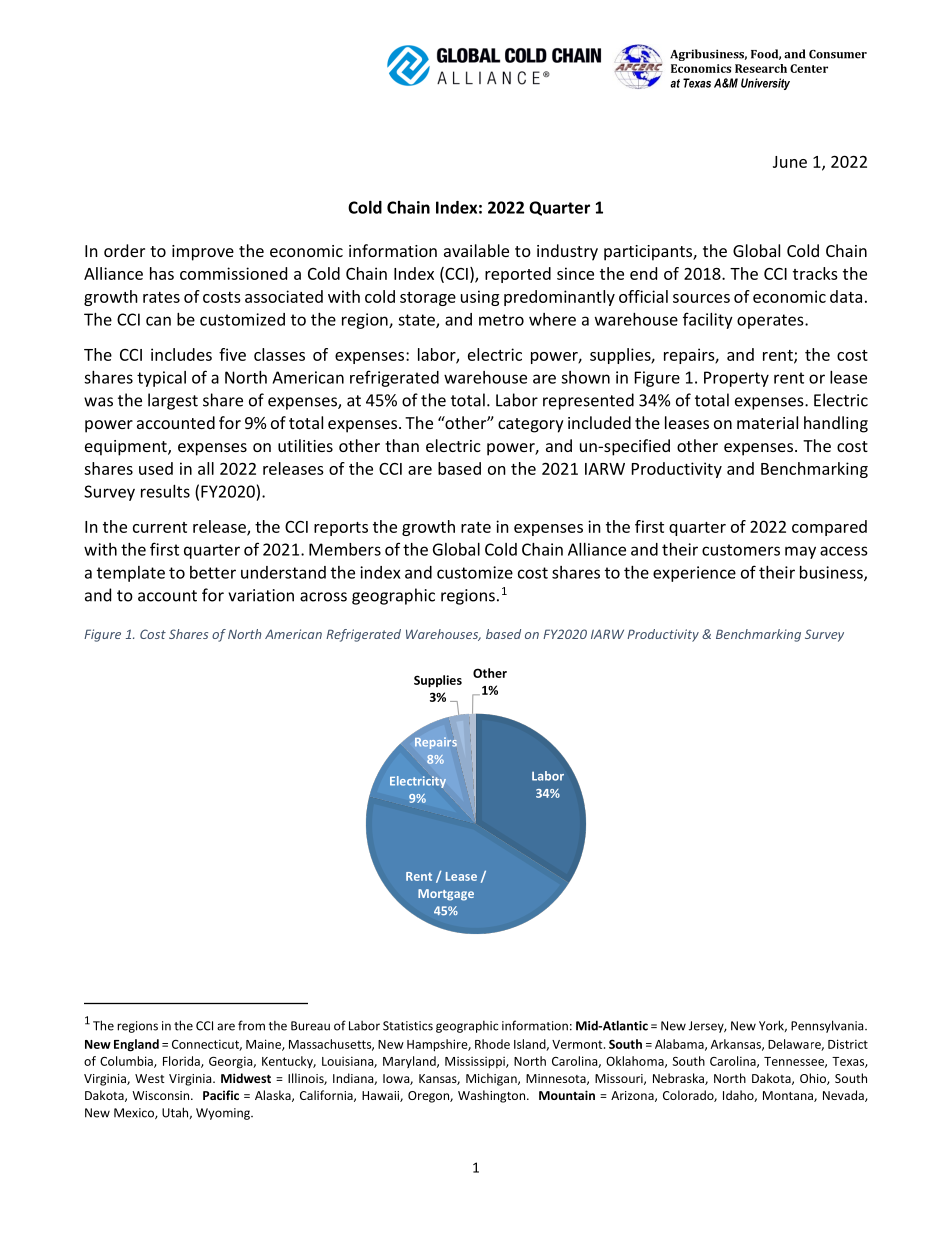  Describe the element at coordinates (765, 84) in the screenshot. I see `University` at that location.
